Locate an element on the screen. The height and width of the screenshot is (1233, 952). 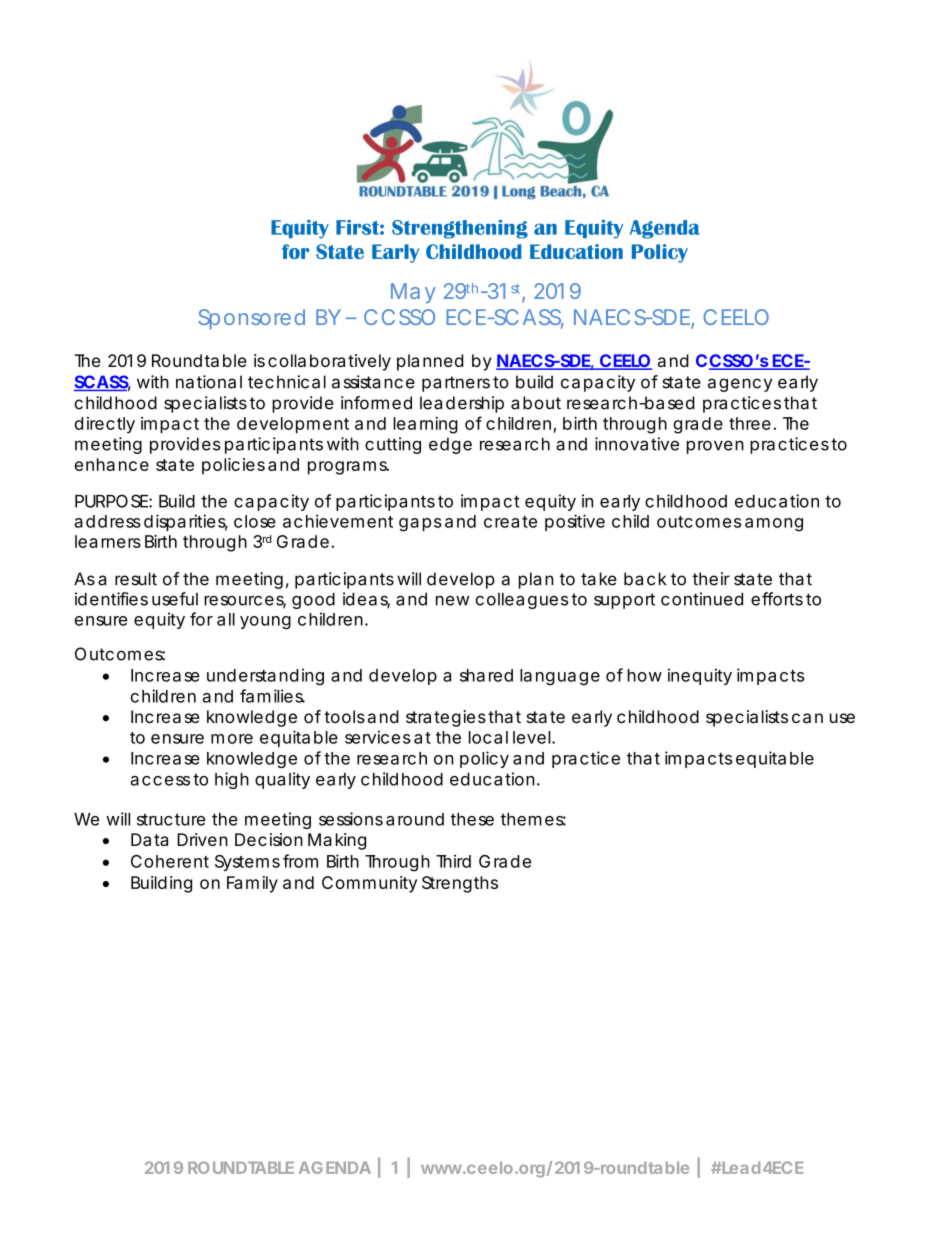
more is located at coordinates (232, 739).
